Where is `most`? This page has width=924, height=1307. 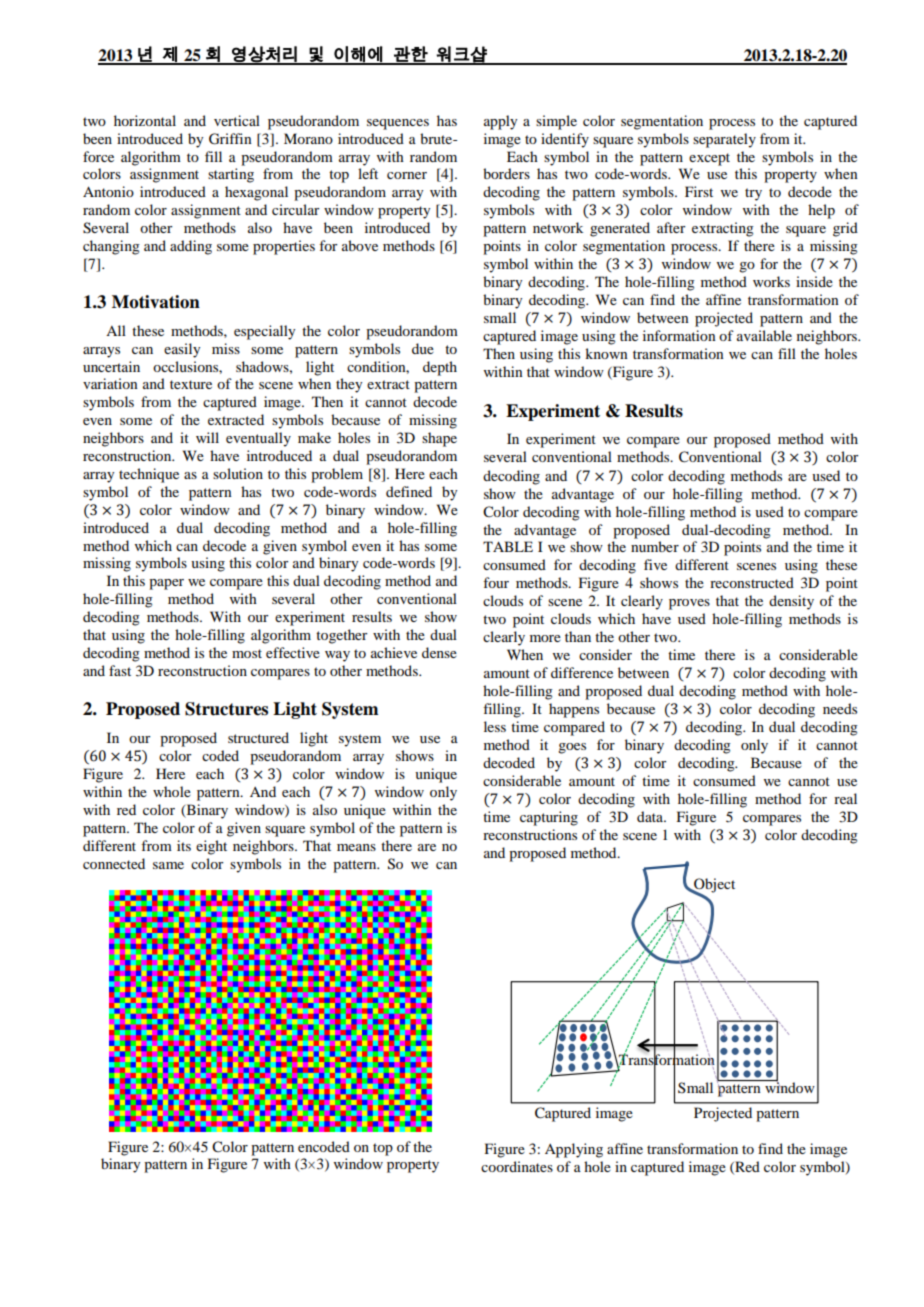
most is located at coordinates (247, 653).
